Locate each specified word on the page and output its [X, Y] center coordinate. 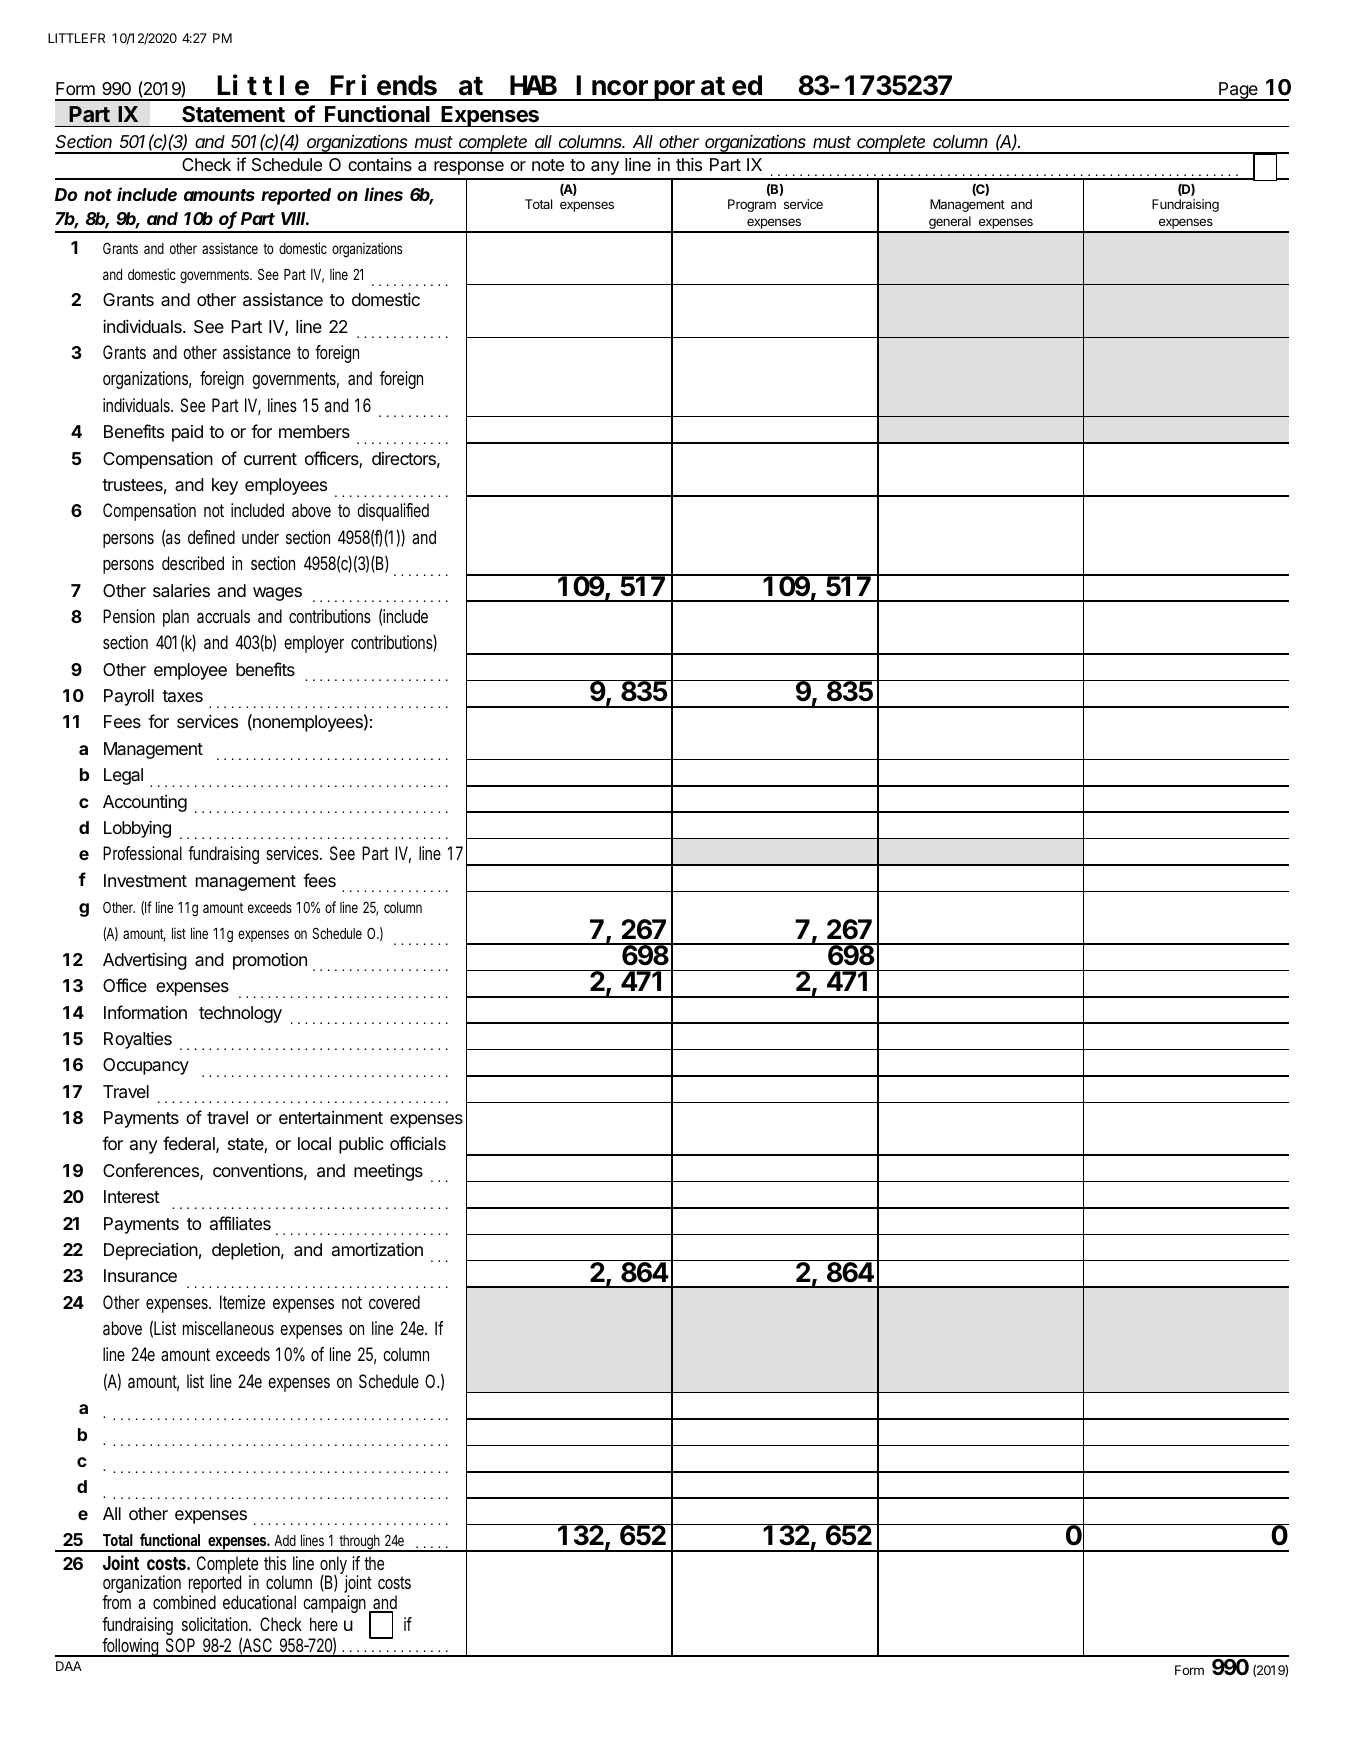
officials [418, 1143]
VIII [293, 218]
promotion [270, 961]
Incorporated [670, 88]
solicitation [216, 1624]
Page [1238, 91]
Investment [145, 880]
